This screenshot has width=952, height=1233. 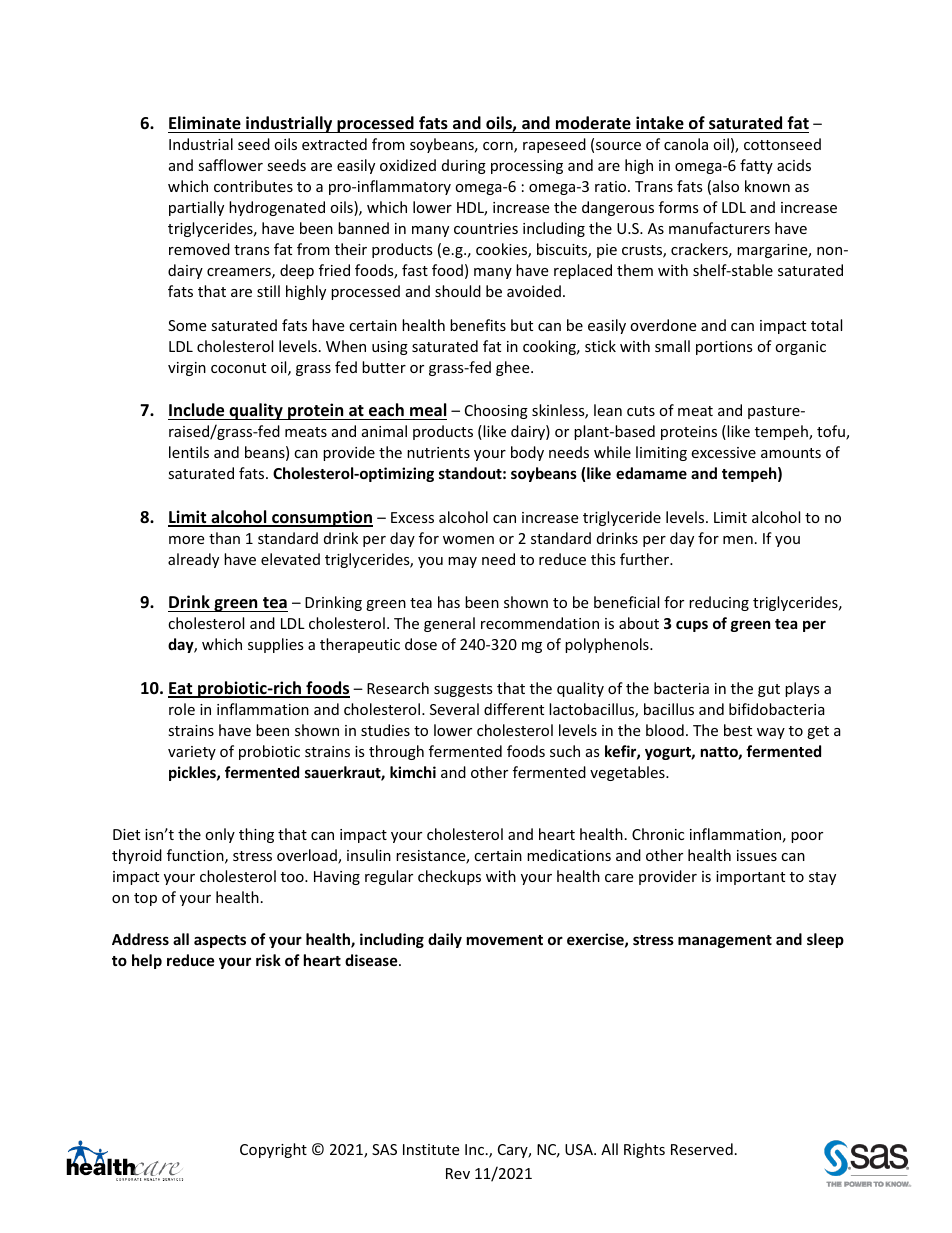 I want to click on checkups, so click(x=449, y=877).
